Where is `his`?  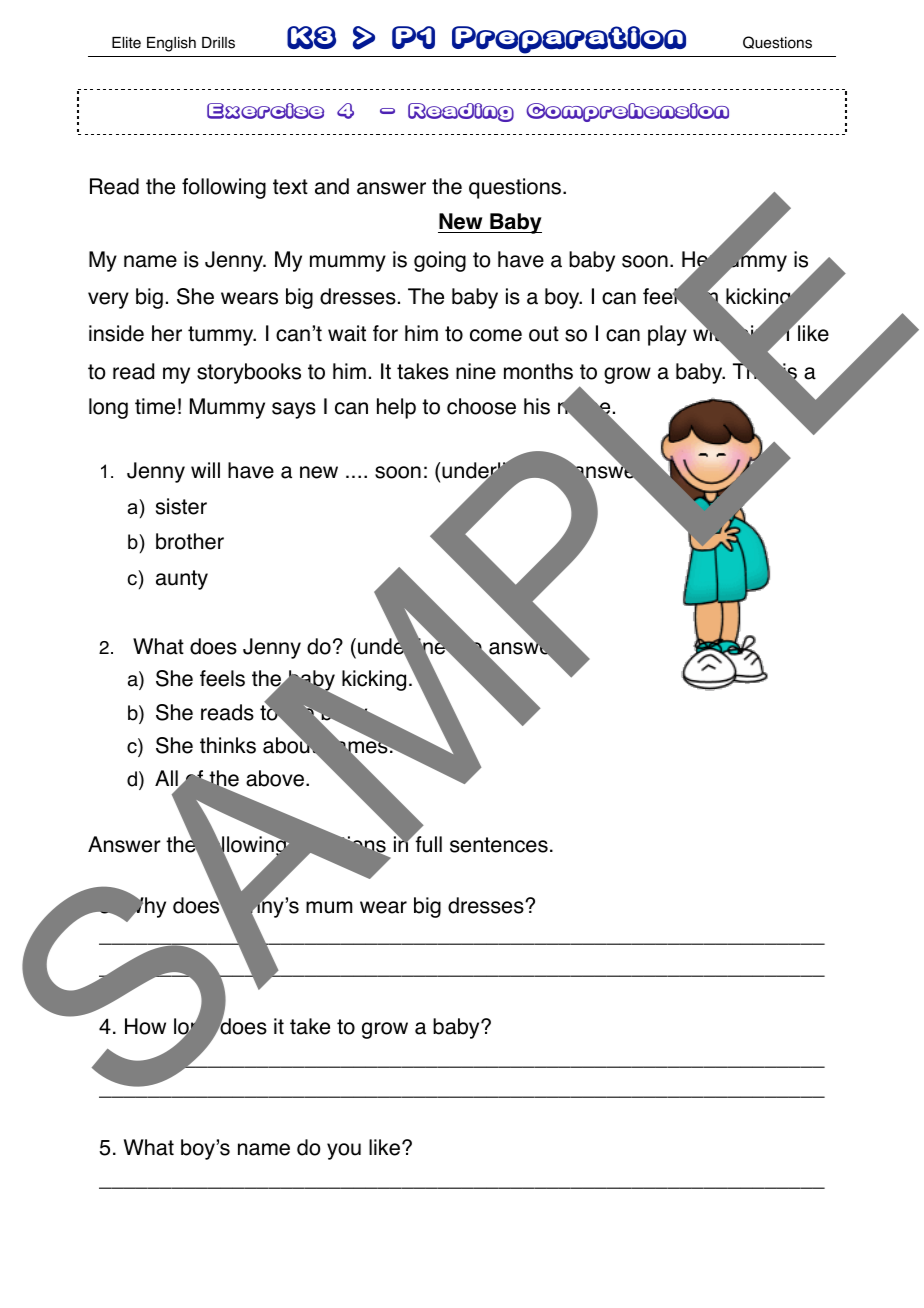
his is located at coordinates (537, 406).
